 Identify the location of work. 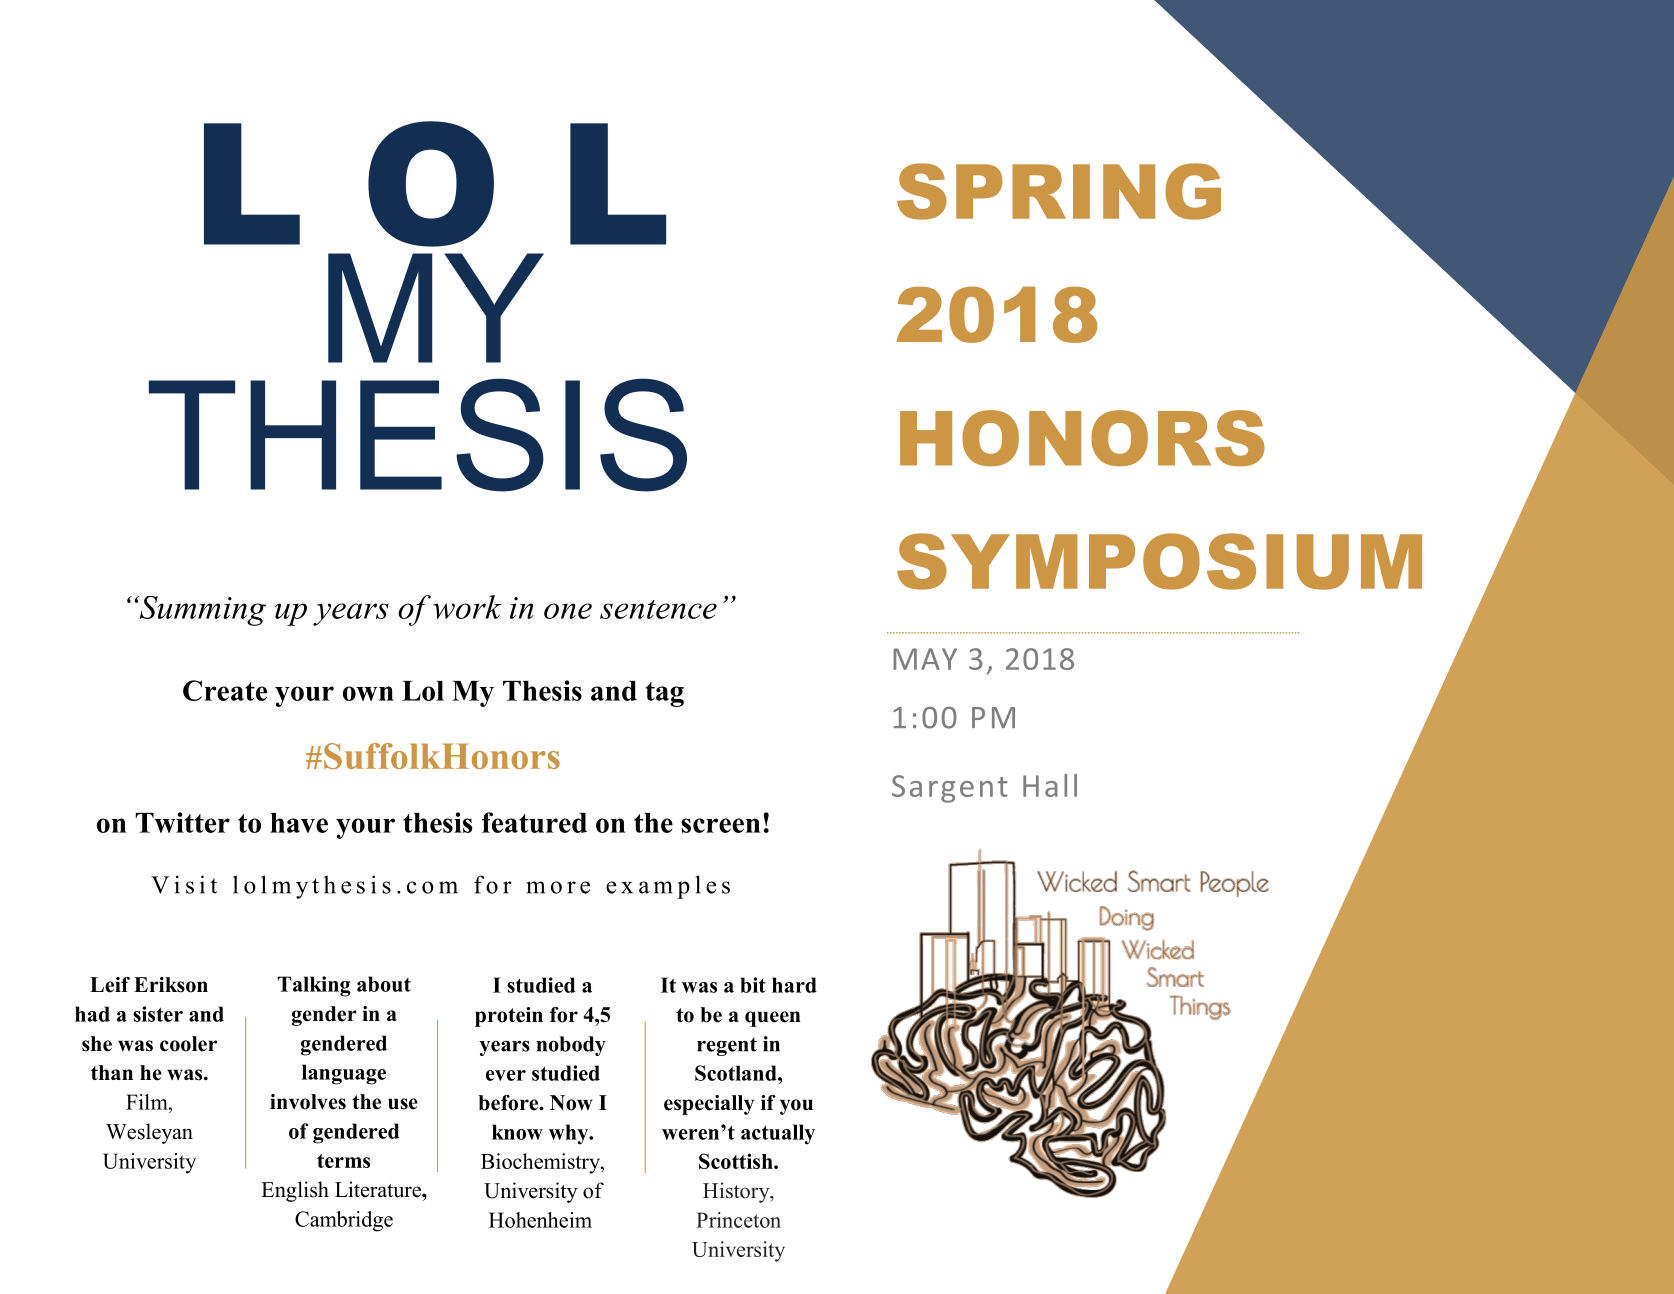
(467, 607).
